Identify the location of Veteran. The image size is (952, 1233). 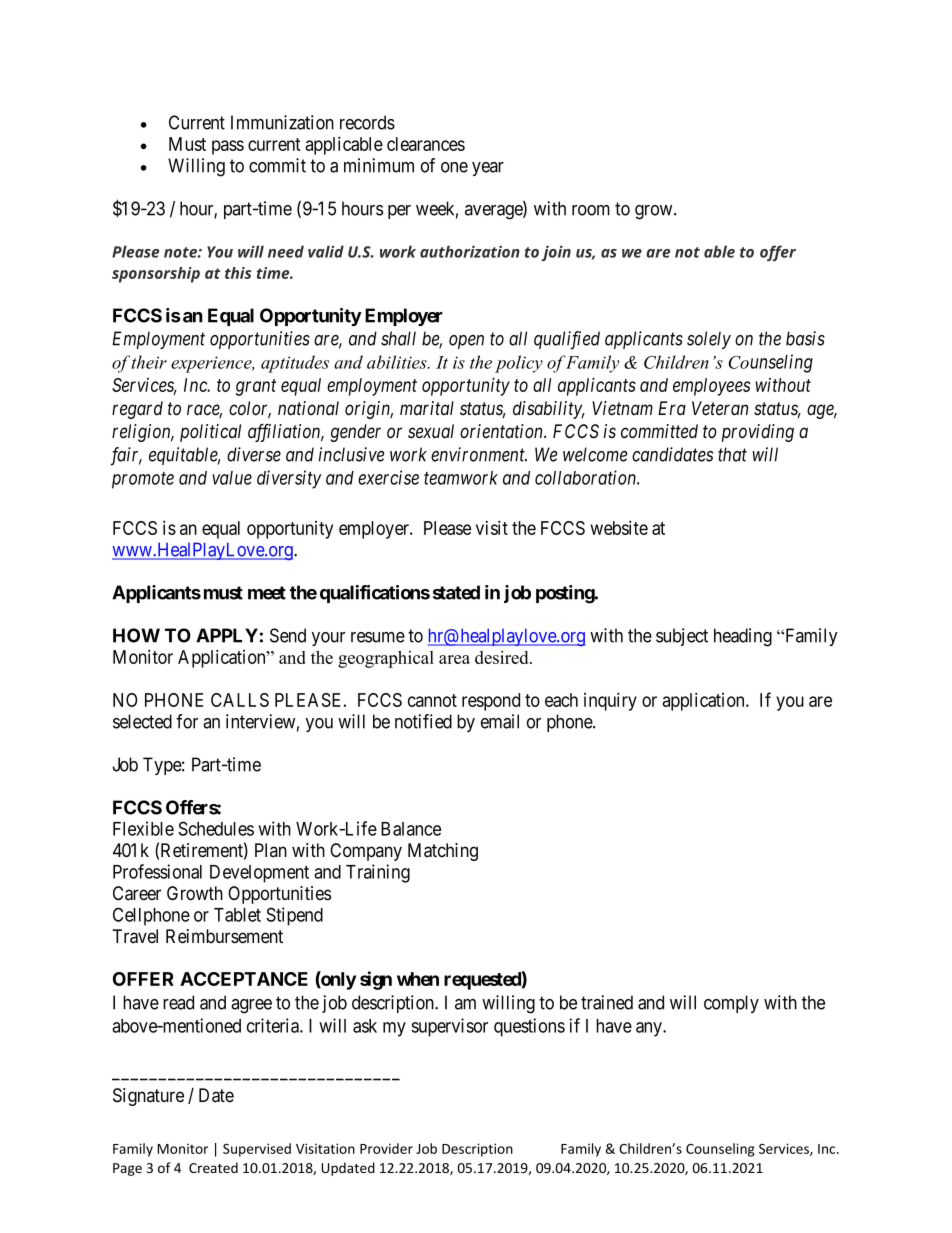
(720, 408).
